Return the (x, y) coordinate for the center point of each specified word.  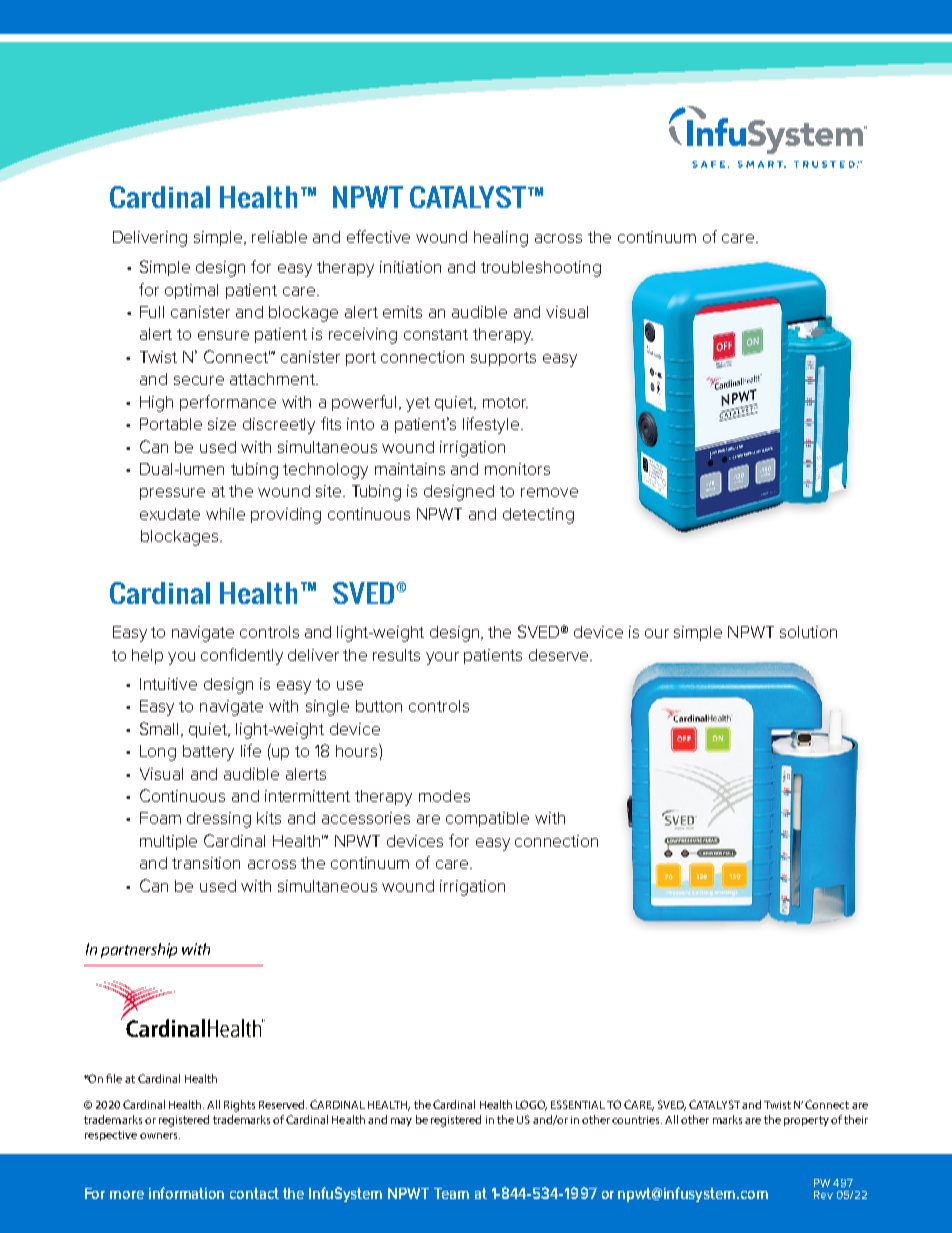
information (186, 1193)
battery (208, 753)
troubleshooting (541, 269)
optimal (191, 291)
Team (451, 1193)
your (442, 658)
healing (501, 239)
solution (808, 632)
